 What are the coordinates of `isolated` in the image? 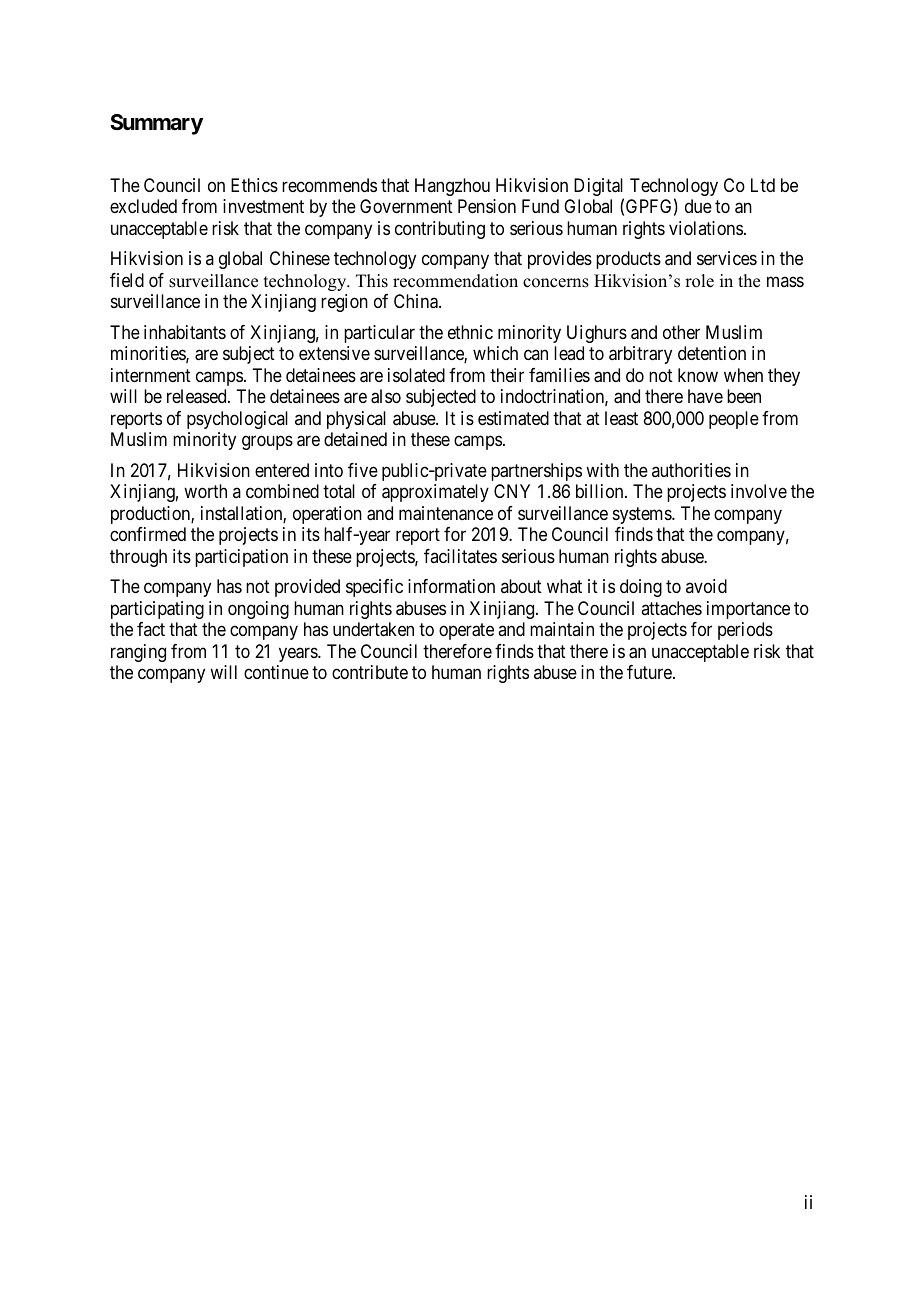 It's located at (416, 375).
